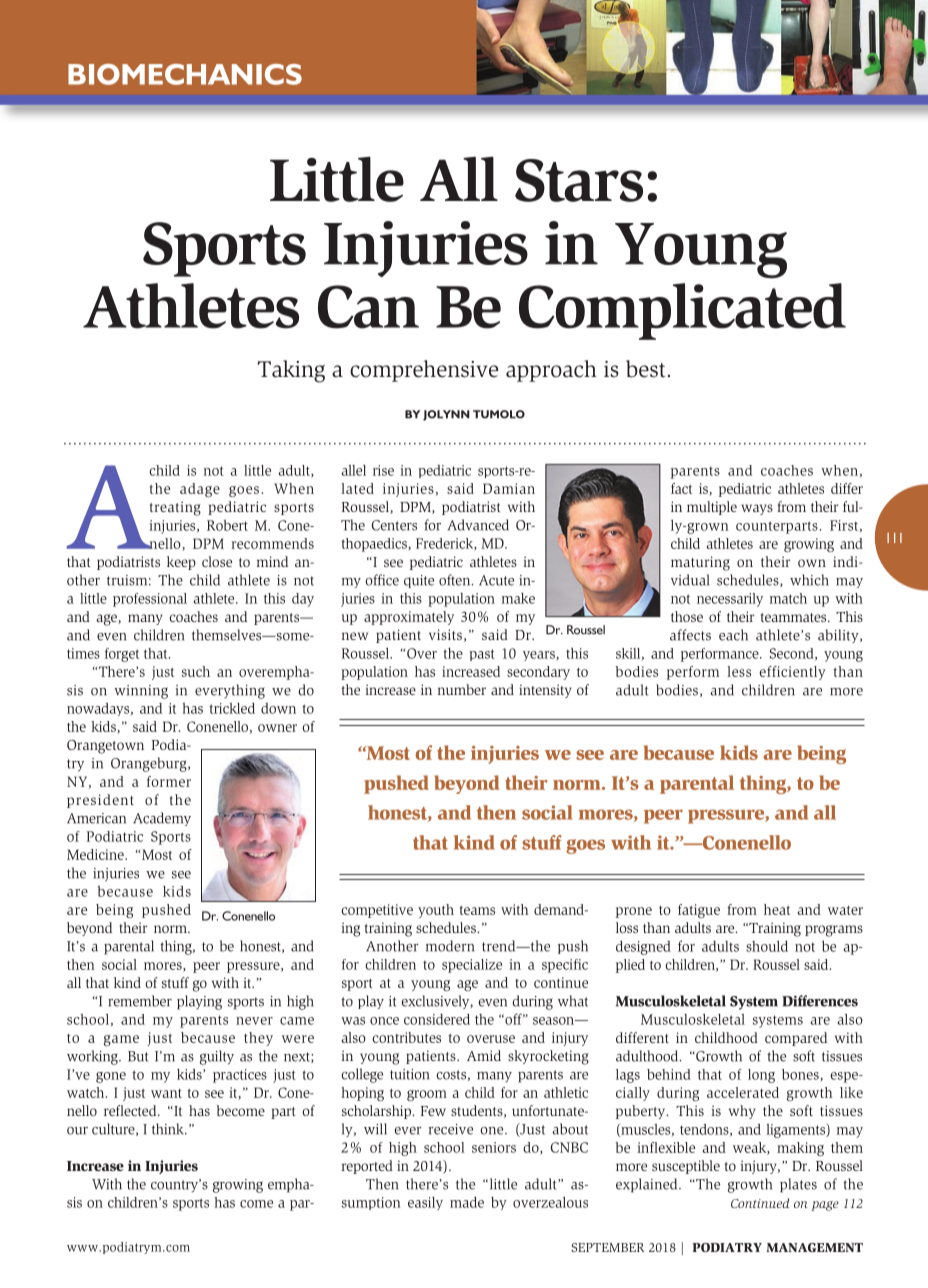 The height and width of the page is (1288, 928). I want to click on Stars, so click(579, 180).
